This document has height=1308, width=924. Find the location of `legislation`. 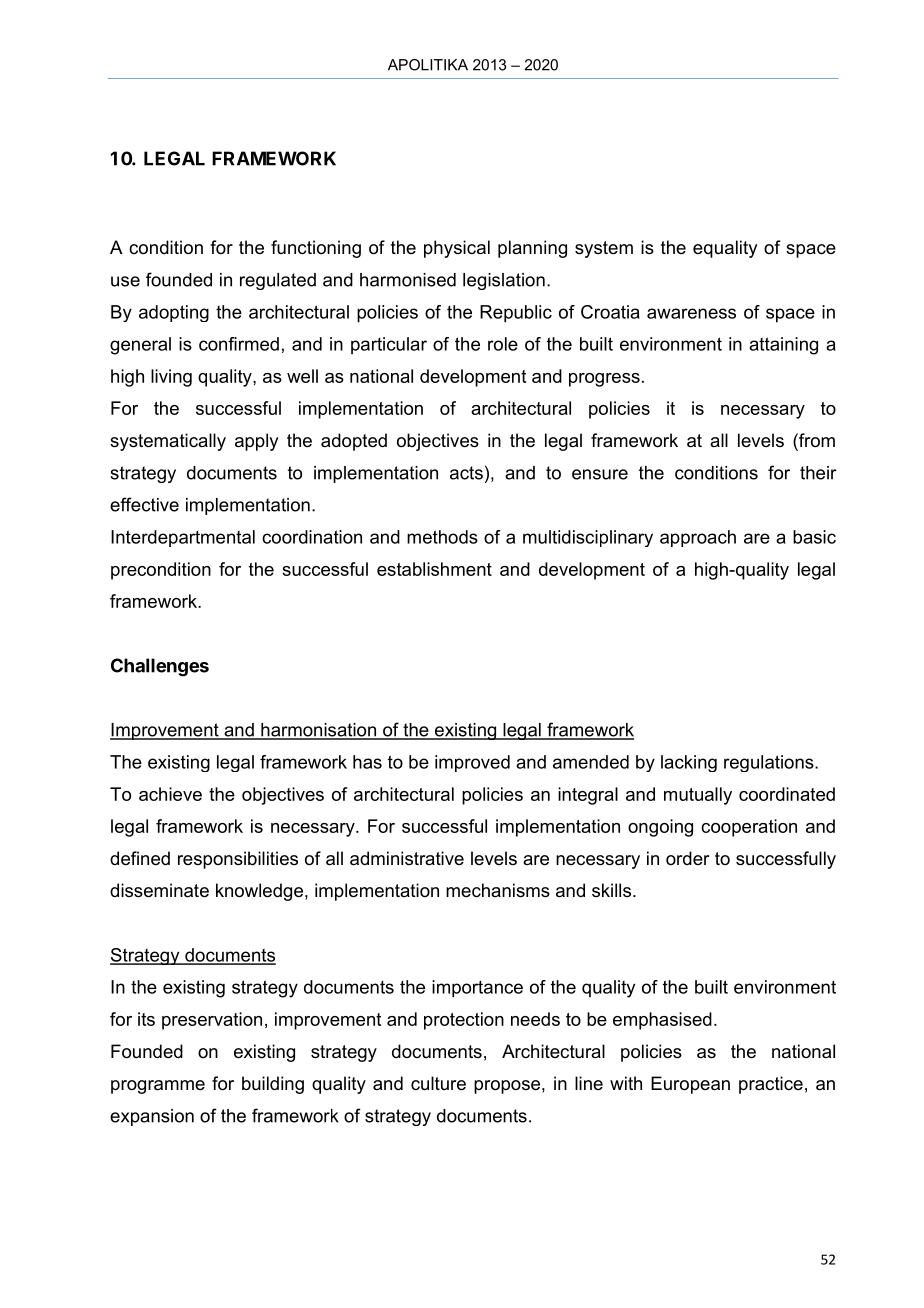

legislation is located at coordinates (504, 281).
